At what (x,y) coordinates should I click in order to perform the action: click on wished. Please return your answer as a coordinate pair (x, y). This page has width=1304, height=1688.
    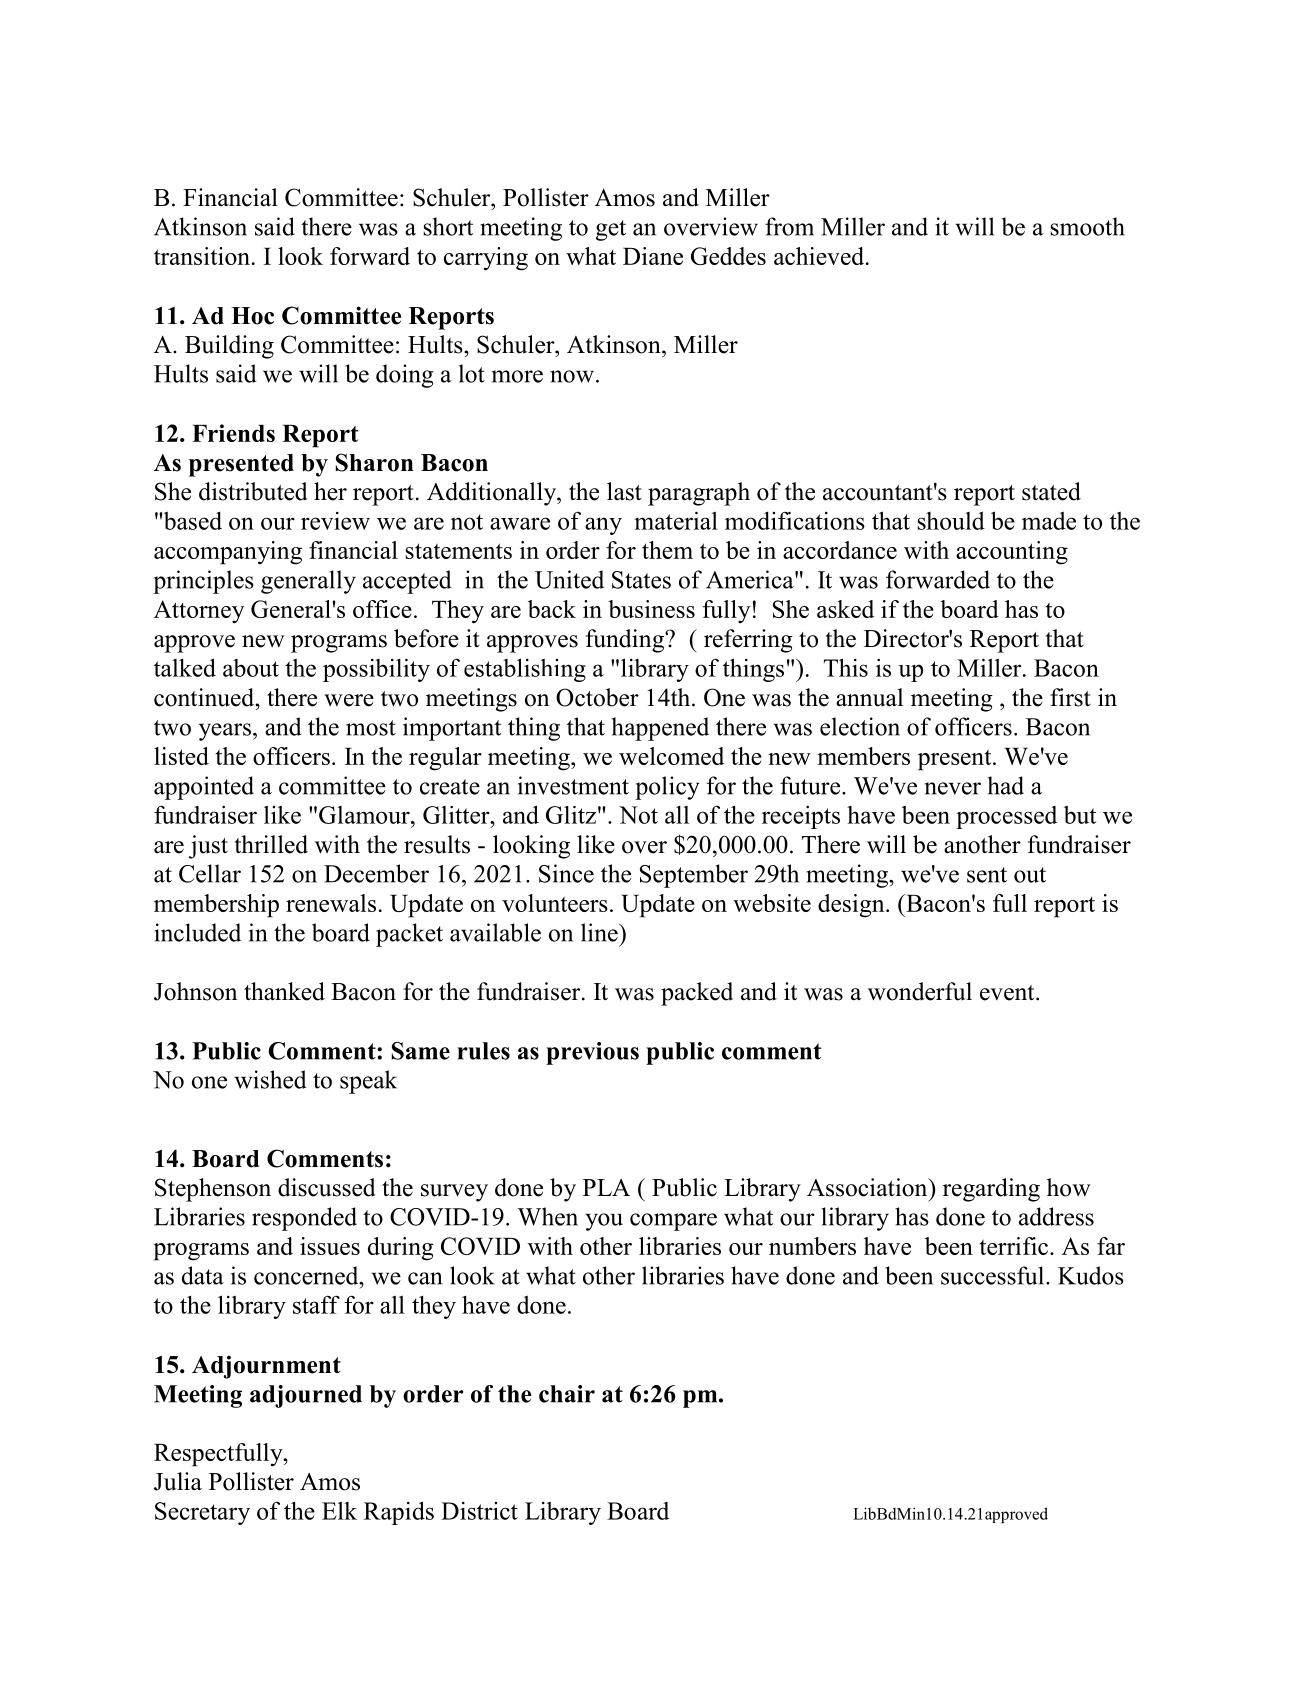
    Looking at the image, I should click on (270, 1079).
